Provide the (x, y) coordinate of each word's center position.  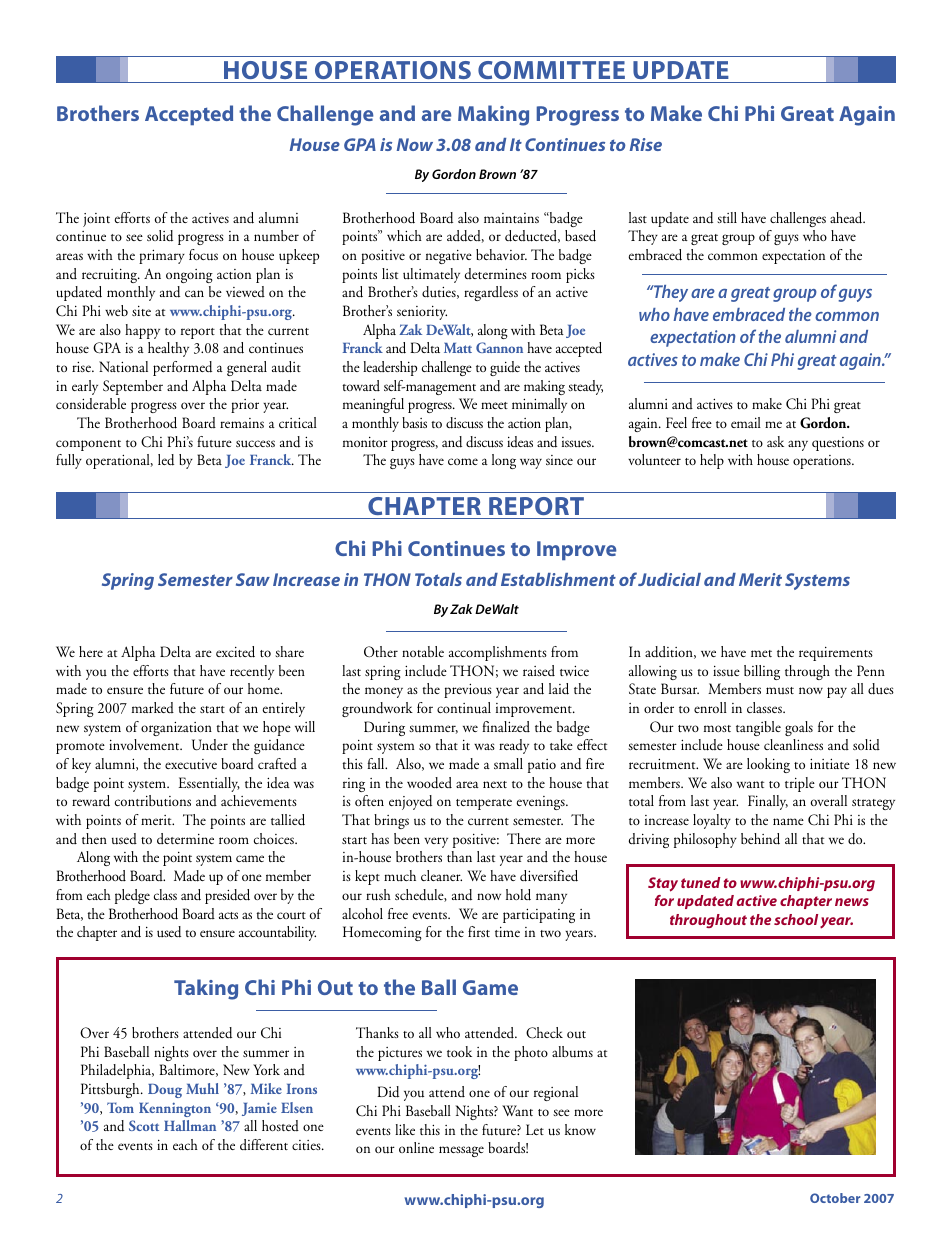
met (761, 653)
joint (96, 220)
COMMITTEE (551, 70)
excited (235, 652)
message (461, 1151)
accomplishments (498, 653)
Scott (144, 1125)
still (727, 217)
